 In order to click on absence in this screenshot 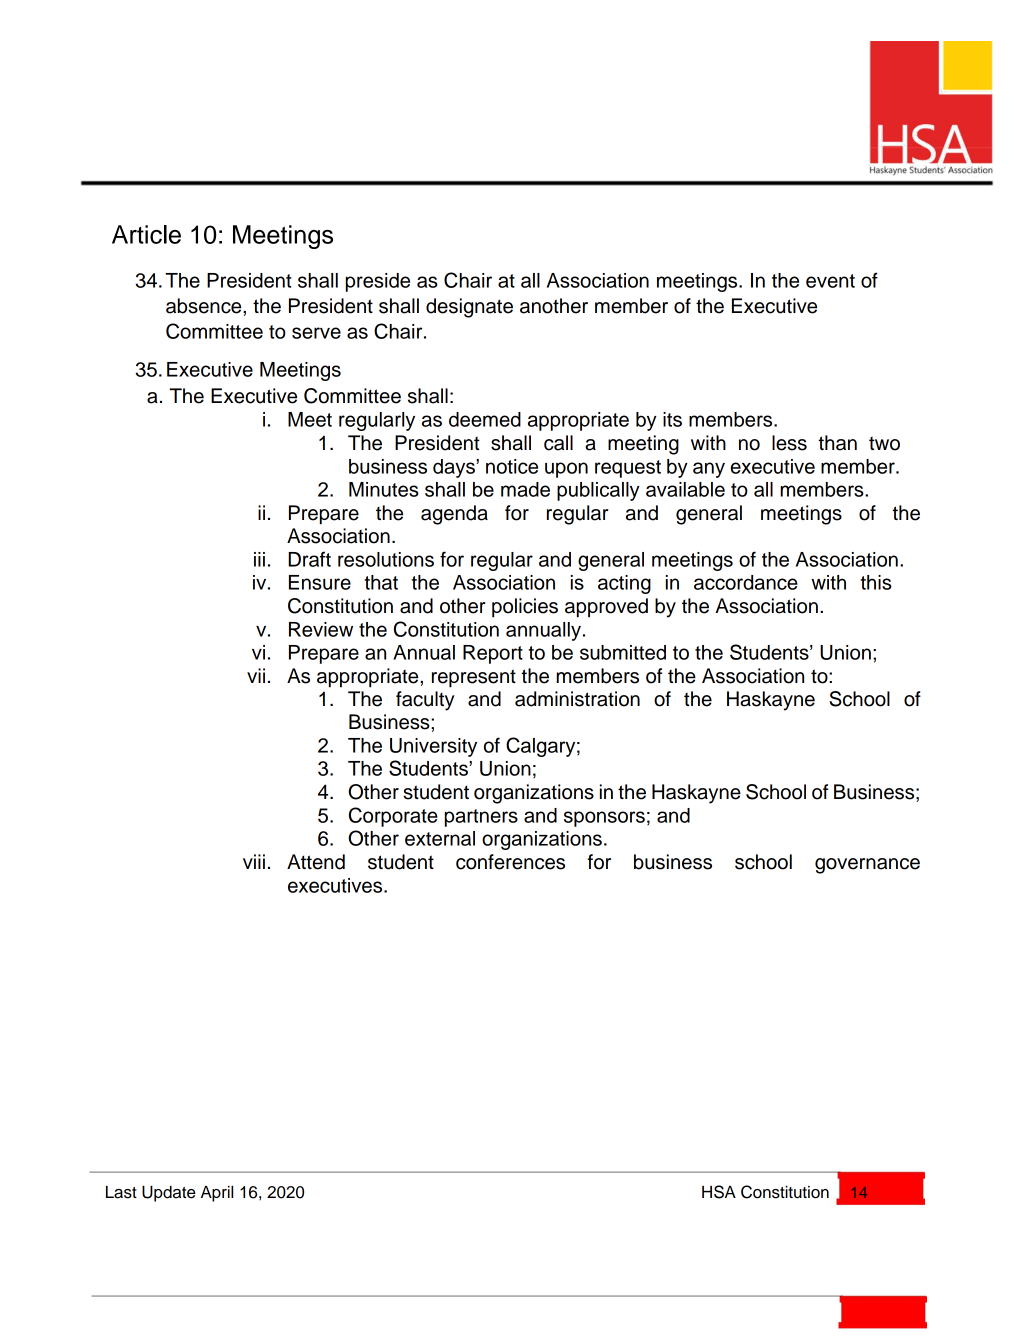, I will do `click(205, 306)`.
